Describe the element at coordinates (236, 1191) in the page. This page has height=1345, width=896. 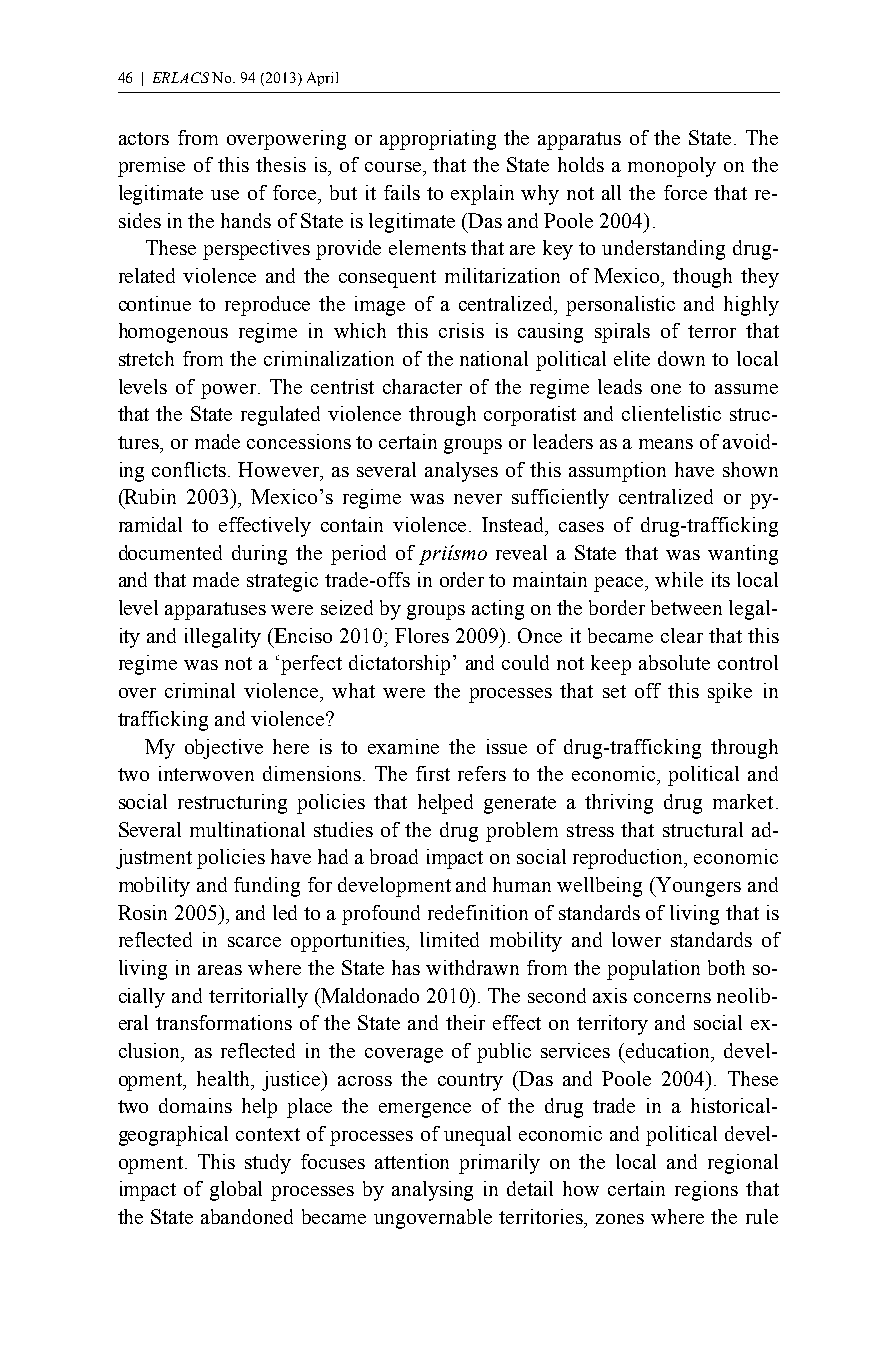
I see `global` at that location.
